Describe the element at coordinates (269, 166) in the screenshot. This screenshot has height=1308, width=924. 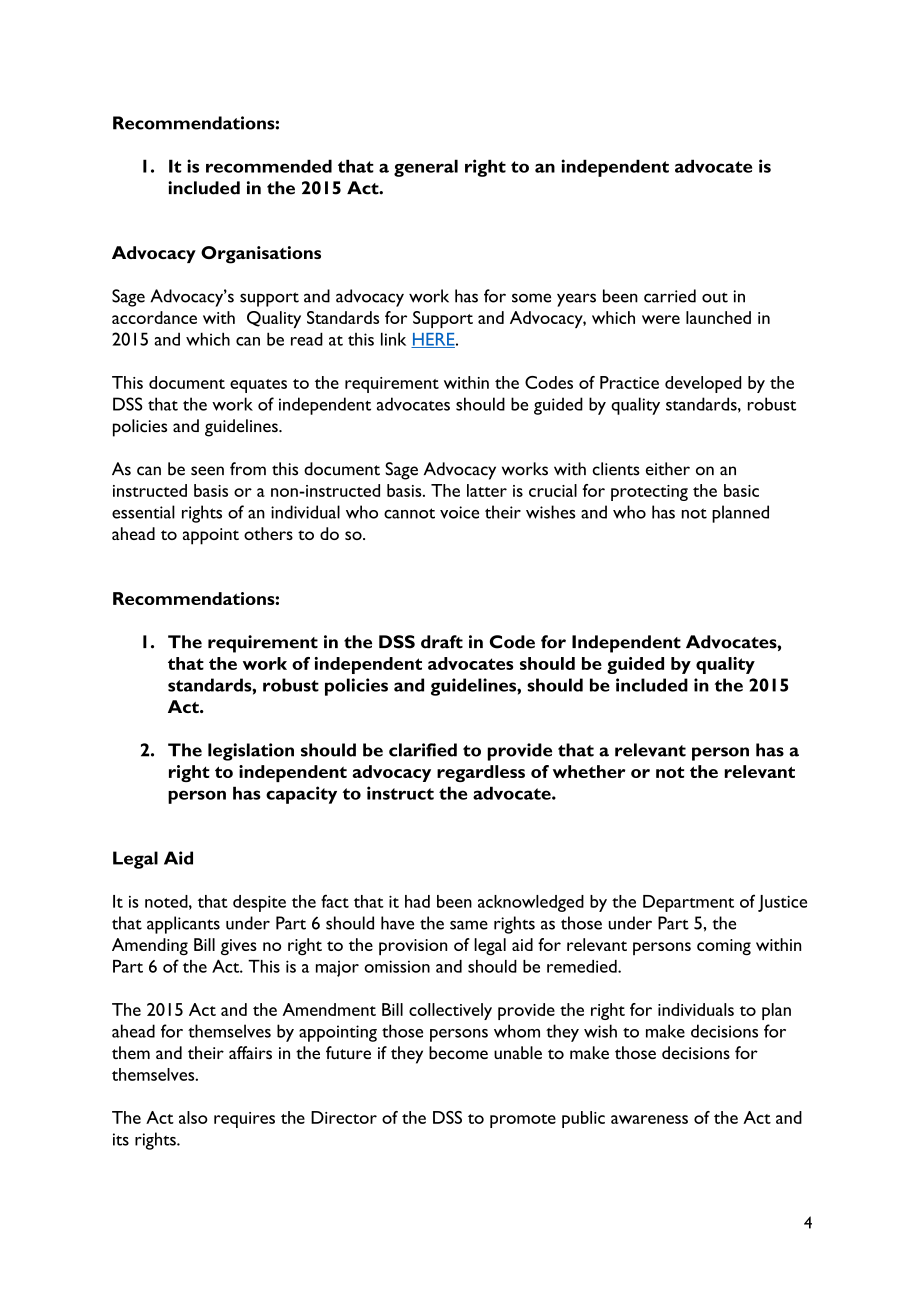
I see `recommended` at that location.
